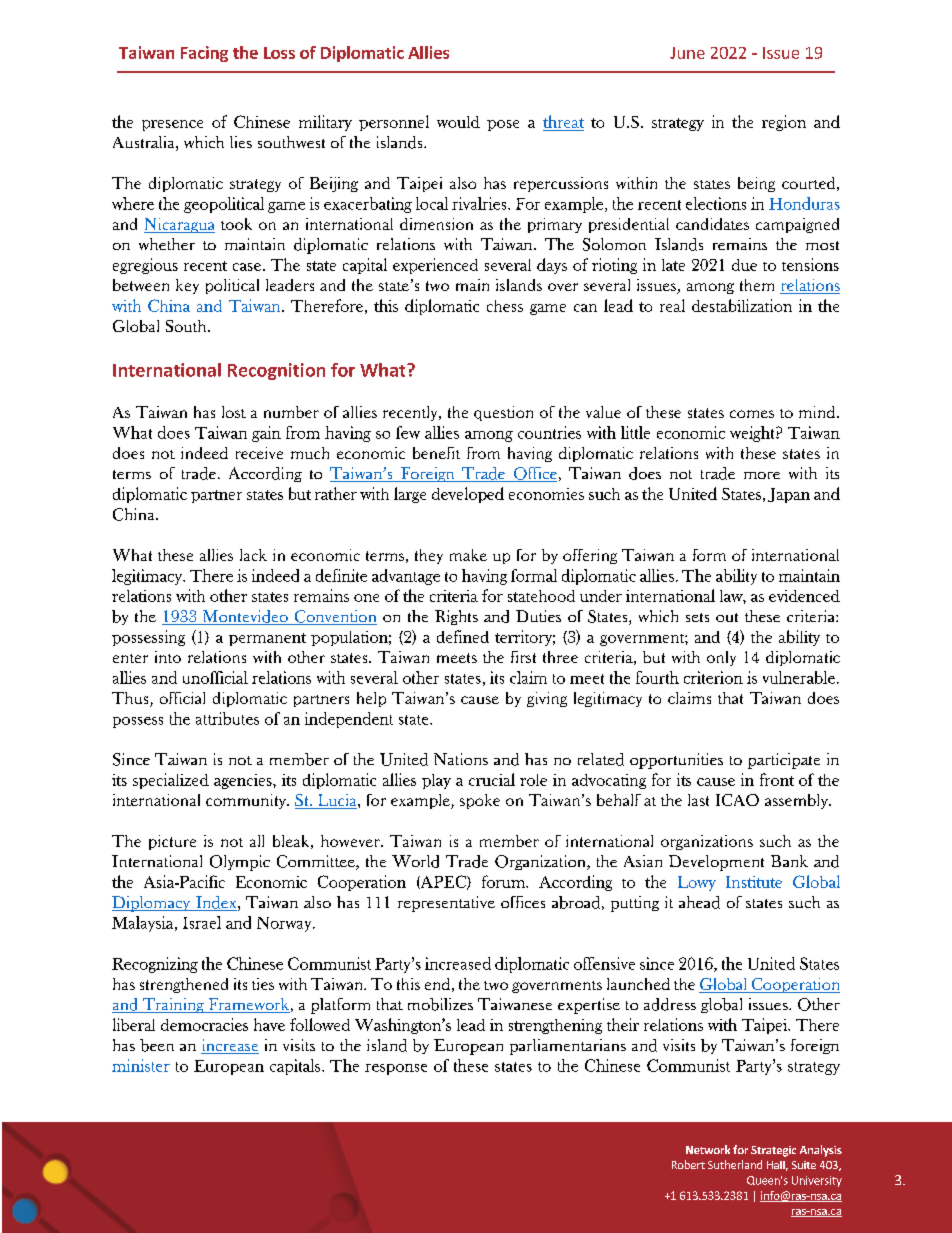 The height and width of the screenshot is (1233, 952). Describe the element at coordinates (244, 781) in the screenshot. I see `agencies` at that location.
